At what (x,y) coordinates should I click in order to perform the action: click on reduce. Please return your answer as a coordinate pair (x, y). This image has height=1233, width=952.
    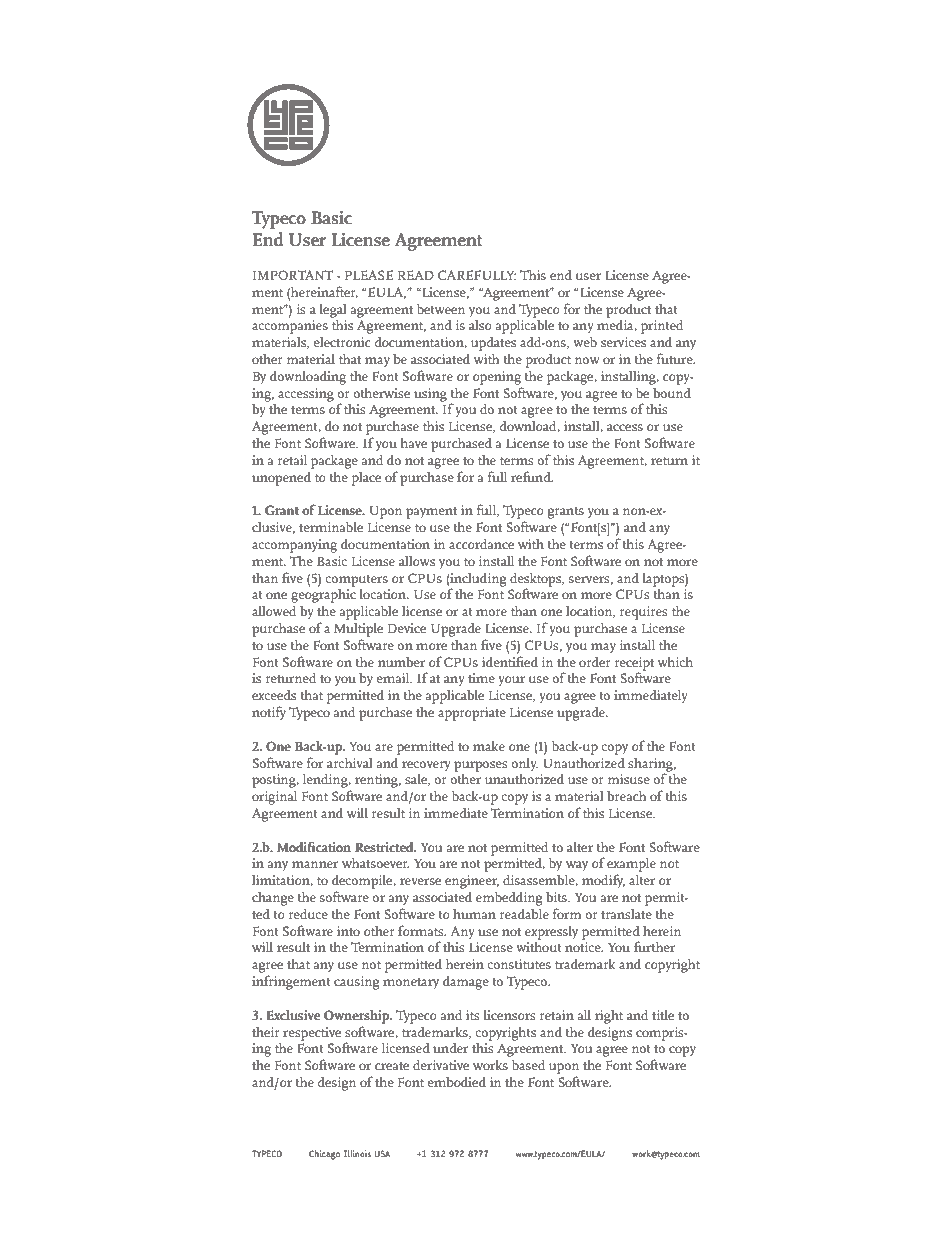
    Looking at the image, I should click on (308, 913).
